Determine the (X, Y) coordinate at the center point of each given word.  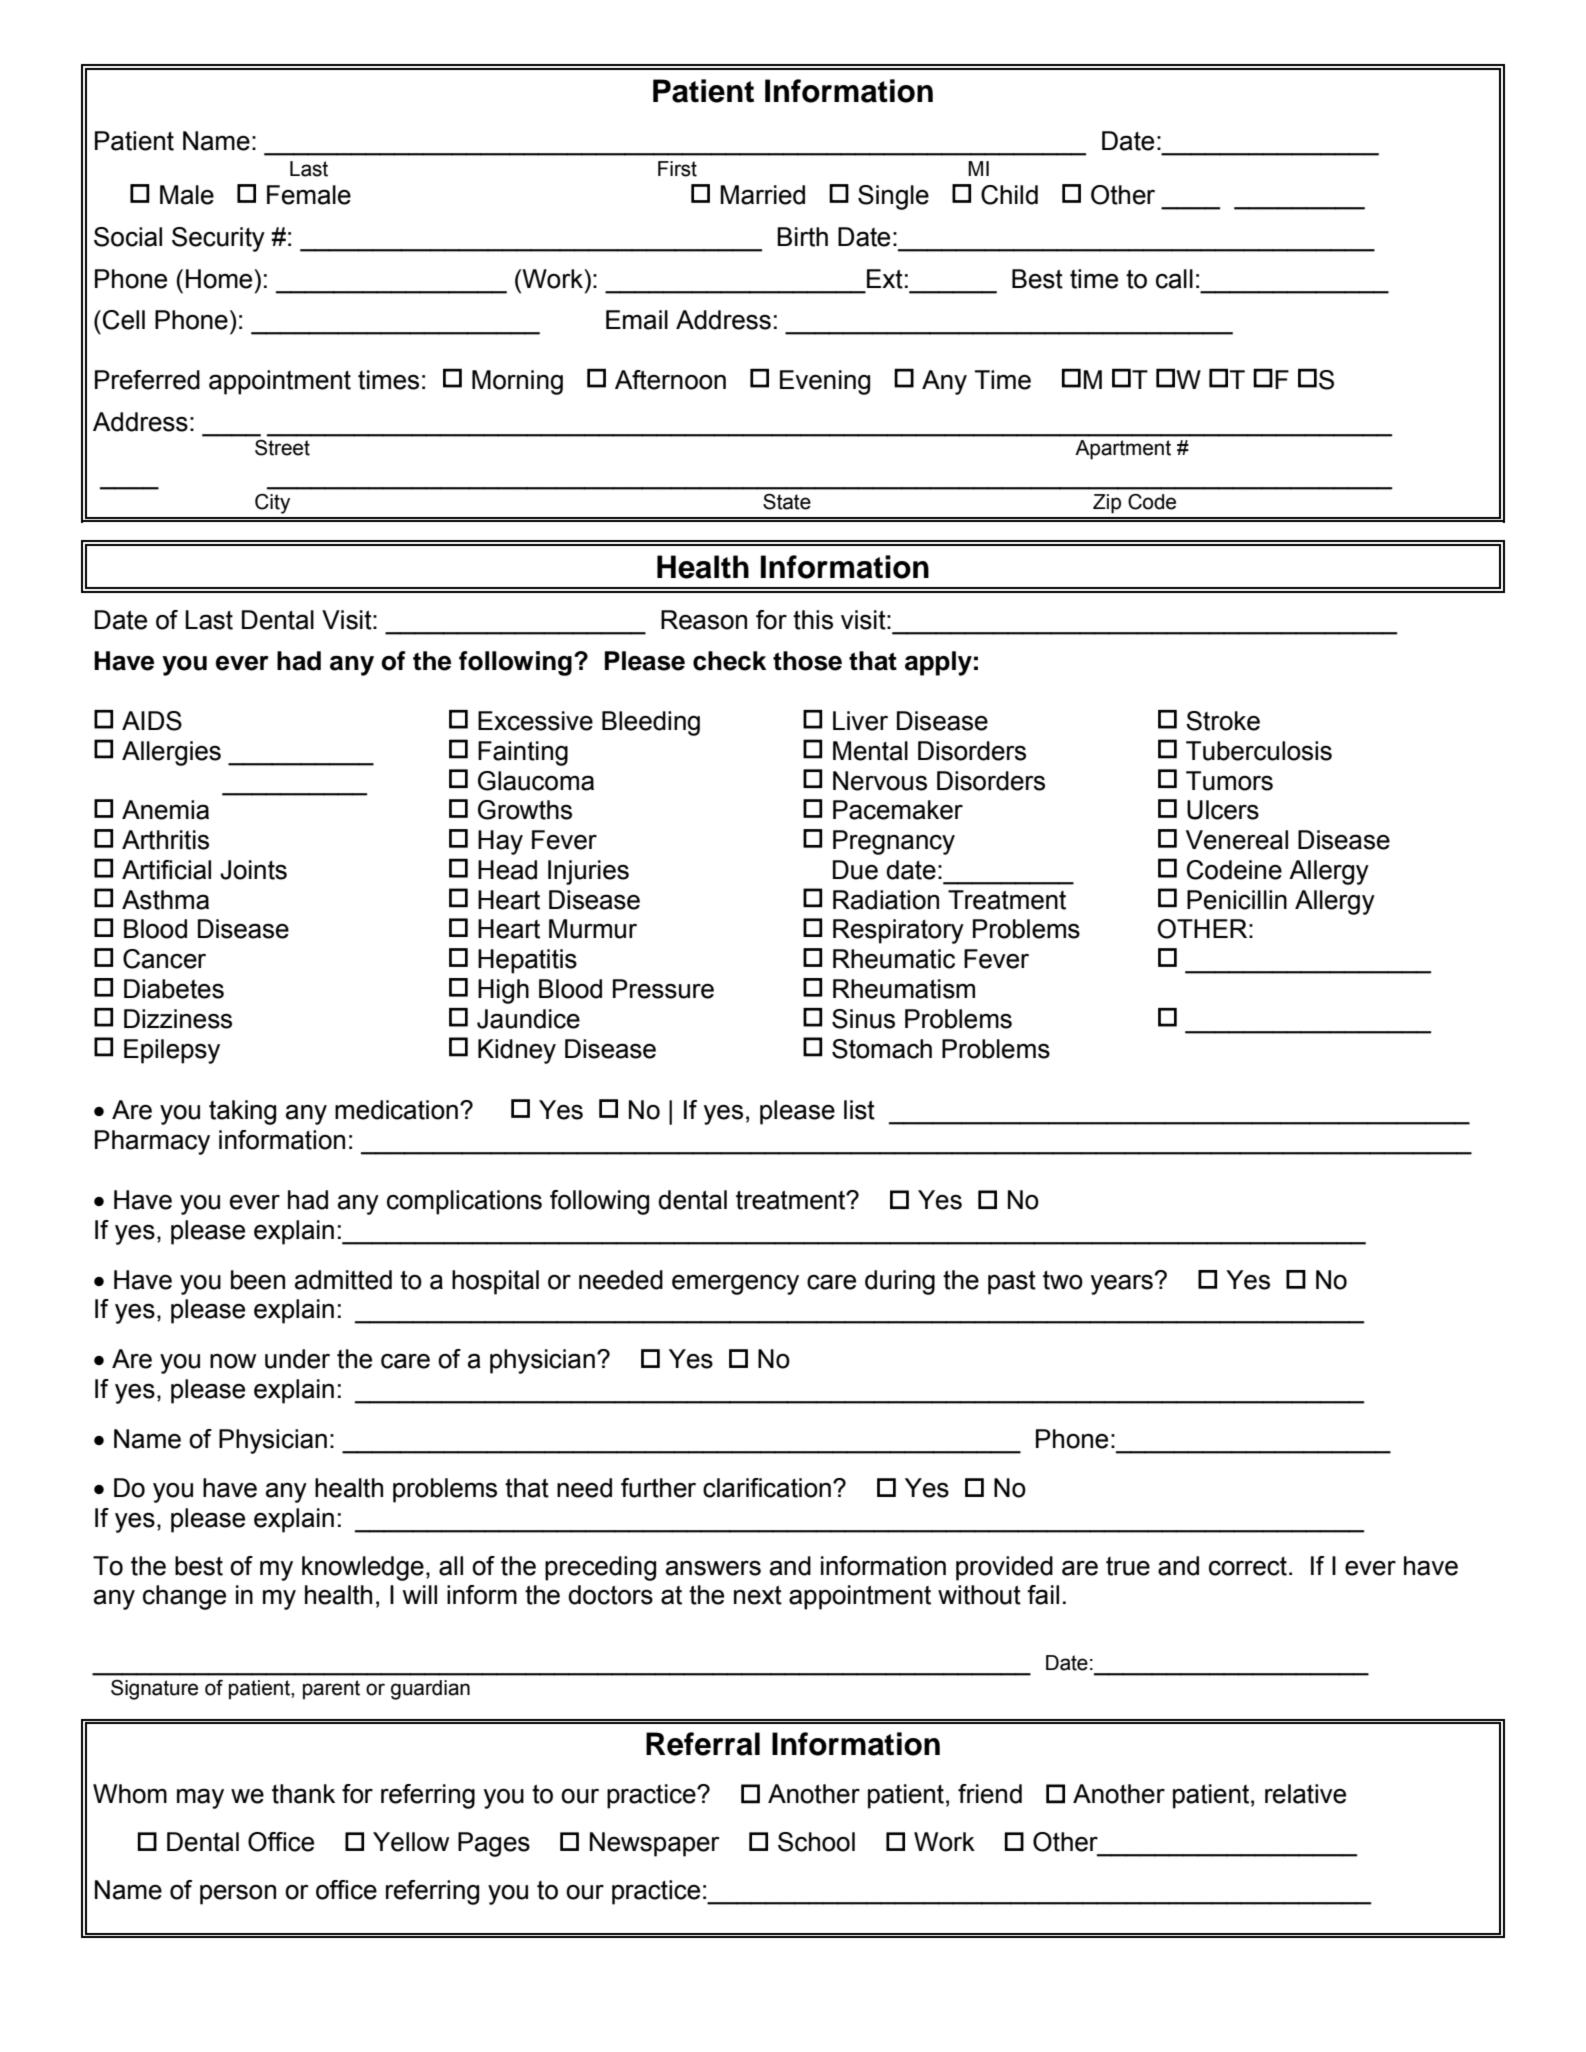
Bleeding (651, 723)
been (258, 1280)
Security (218, 239)
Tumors (1229, 781)
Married (762, 195)
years (1122, 1284)
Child (1009, 195)
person (238, 1894)
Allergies (171, 753)
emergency (735, 1284)
